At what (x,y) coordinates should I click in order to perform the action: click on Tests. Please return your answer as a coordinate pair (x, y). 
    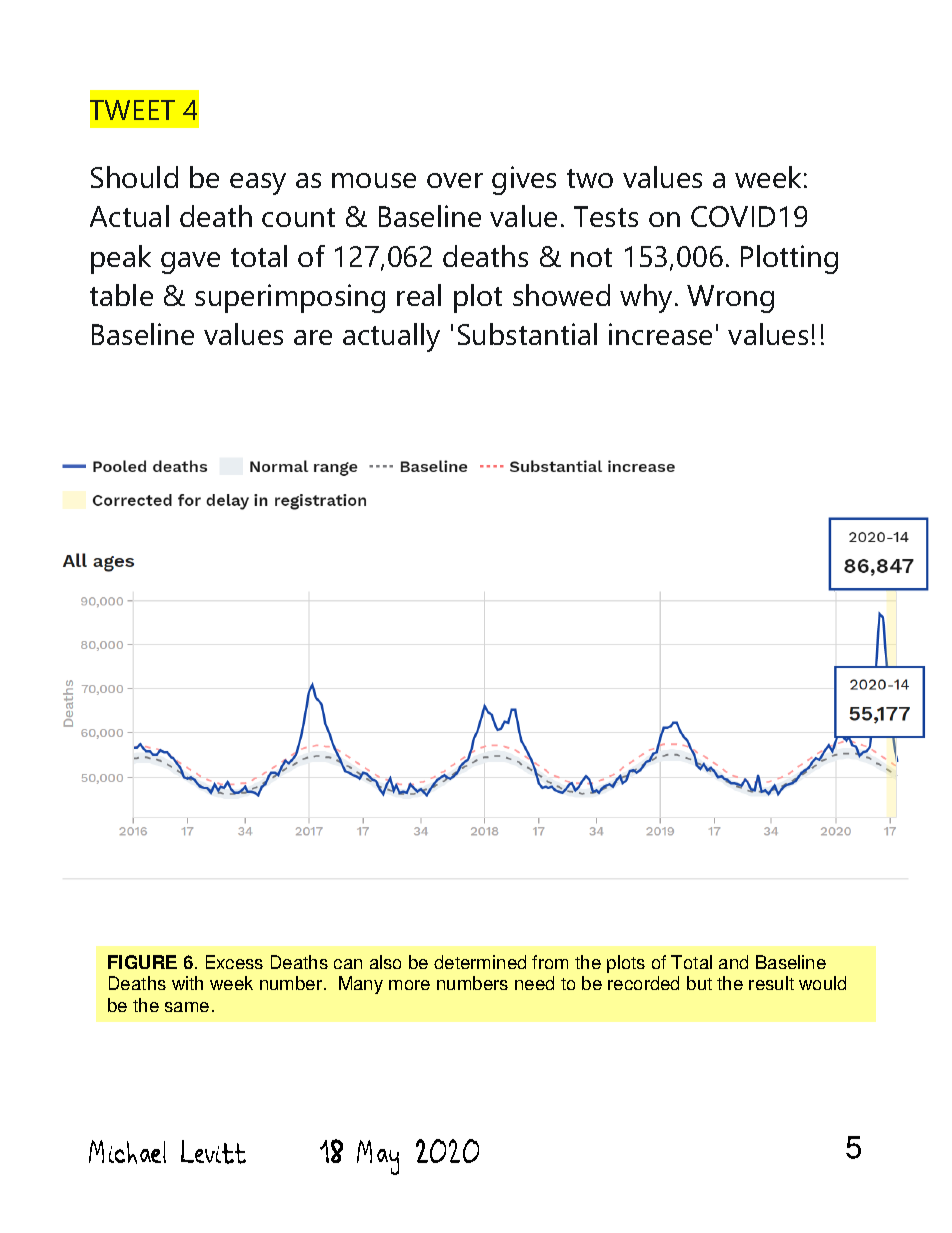
    Looking at the image, I should click on (606, 216).
